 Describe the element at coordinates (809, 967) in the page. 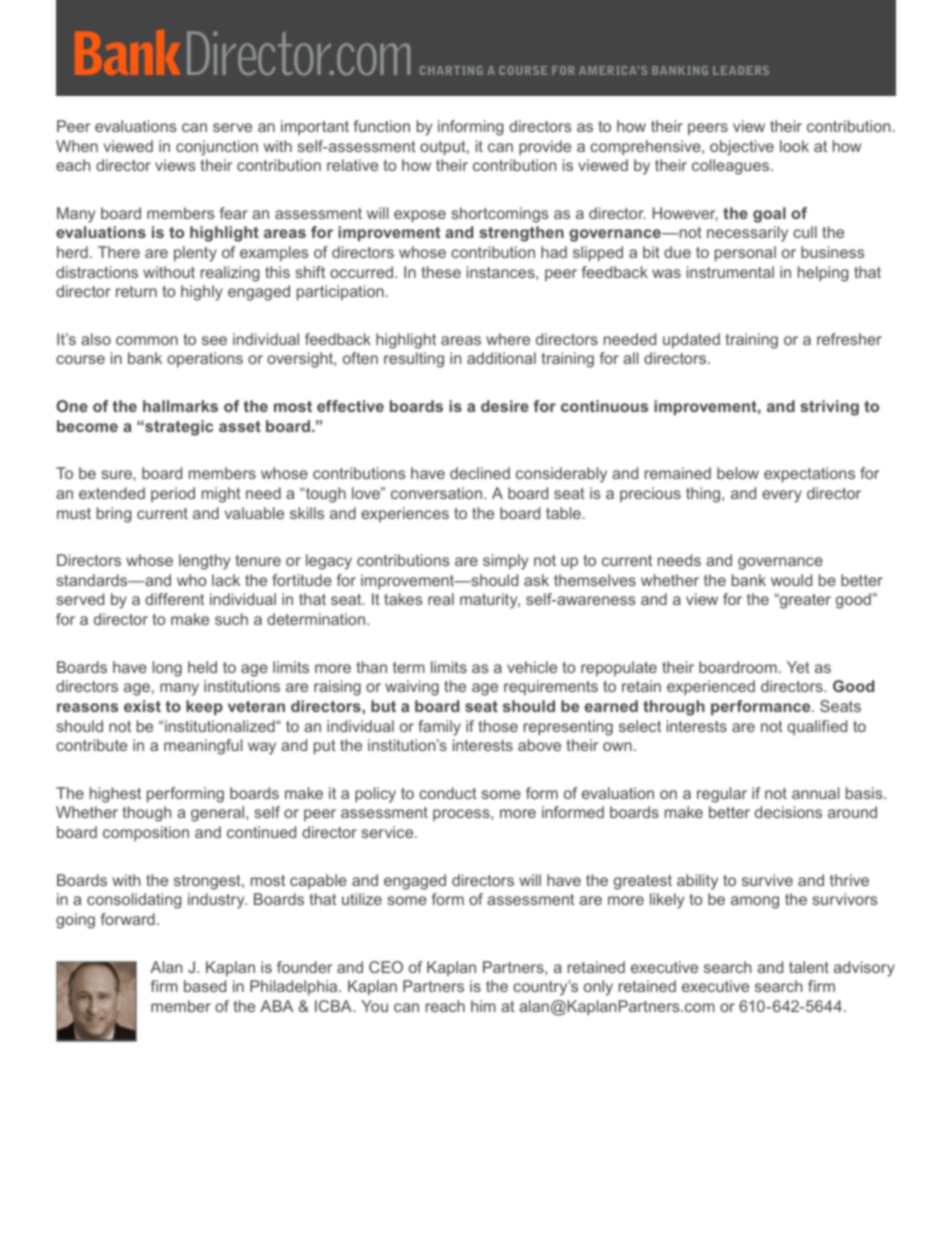

I see `talent` at that location.
